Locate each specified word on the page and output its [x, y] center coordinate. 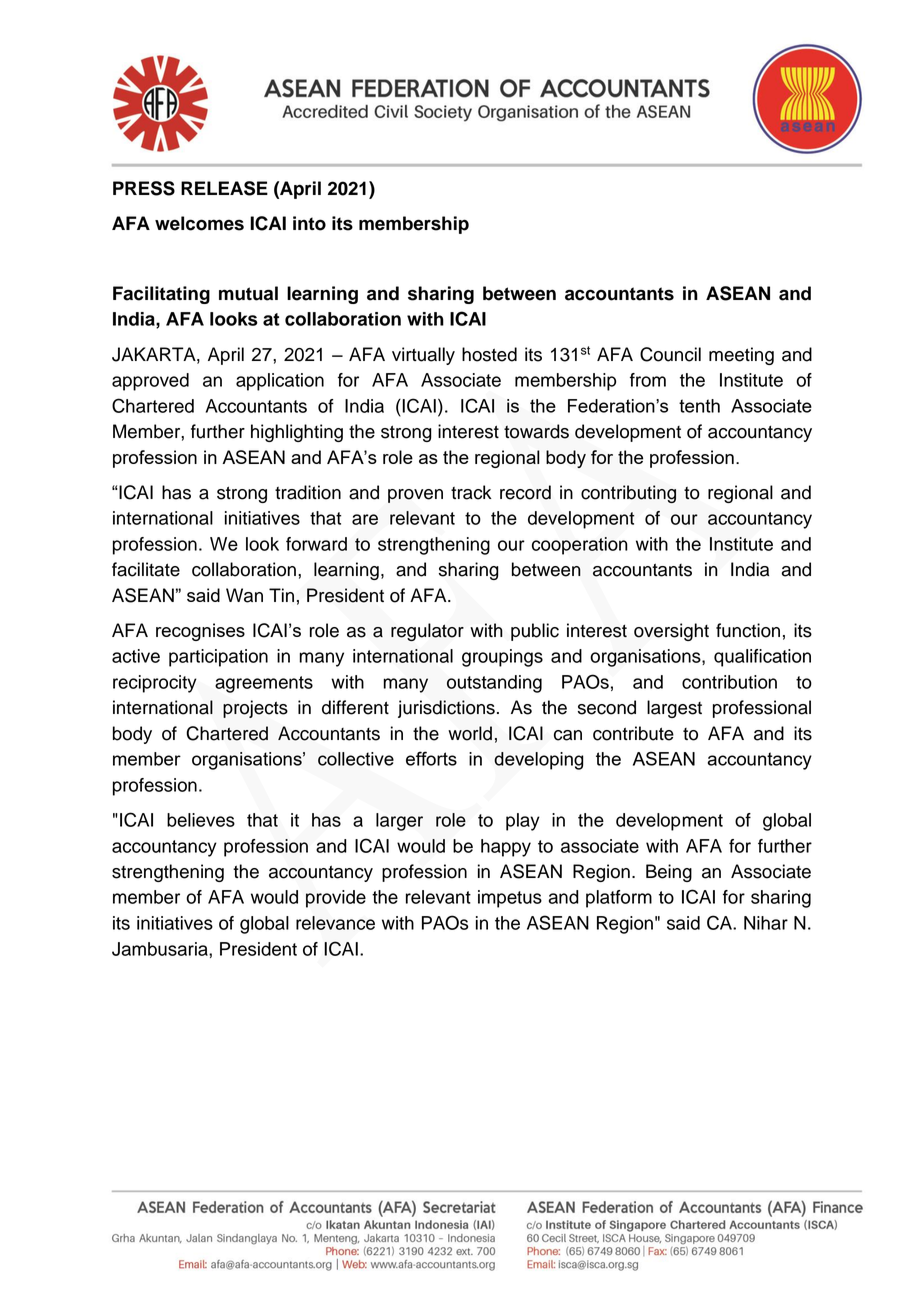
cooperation [580, 546]
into [309, 223]
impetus [510, 899]
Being [669, 873]
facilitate [146, 569]
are [365, 519]
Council [670, 354]
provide [336, 899]
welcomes [199, 223]
